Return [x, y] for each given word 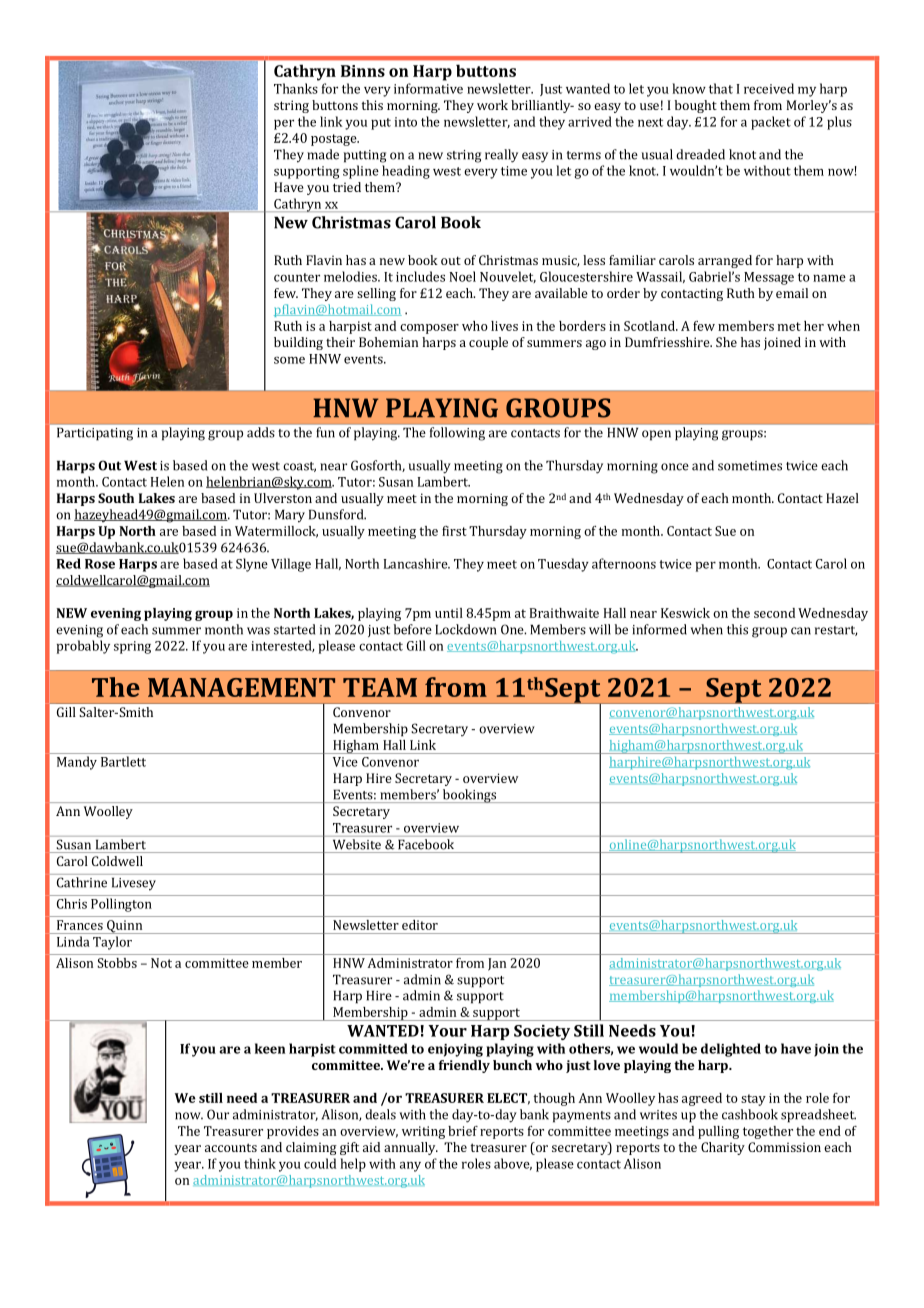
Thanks [296, 88]
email [792, 293]
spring [132, 647]
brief [463, 1131]
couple [488, 343]
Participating [95, 434]
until [449, 613]
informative [428, 88]
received [769, 88]
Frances [80, 925]
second [774, 613]
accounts [231, 1147]
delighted [731, 1050]
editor [420, 925]
